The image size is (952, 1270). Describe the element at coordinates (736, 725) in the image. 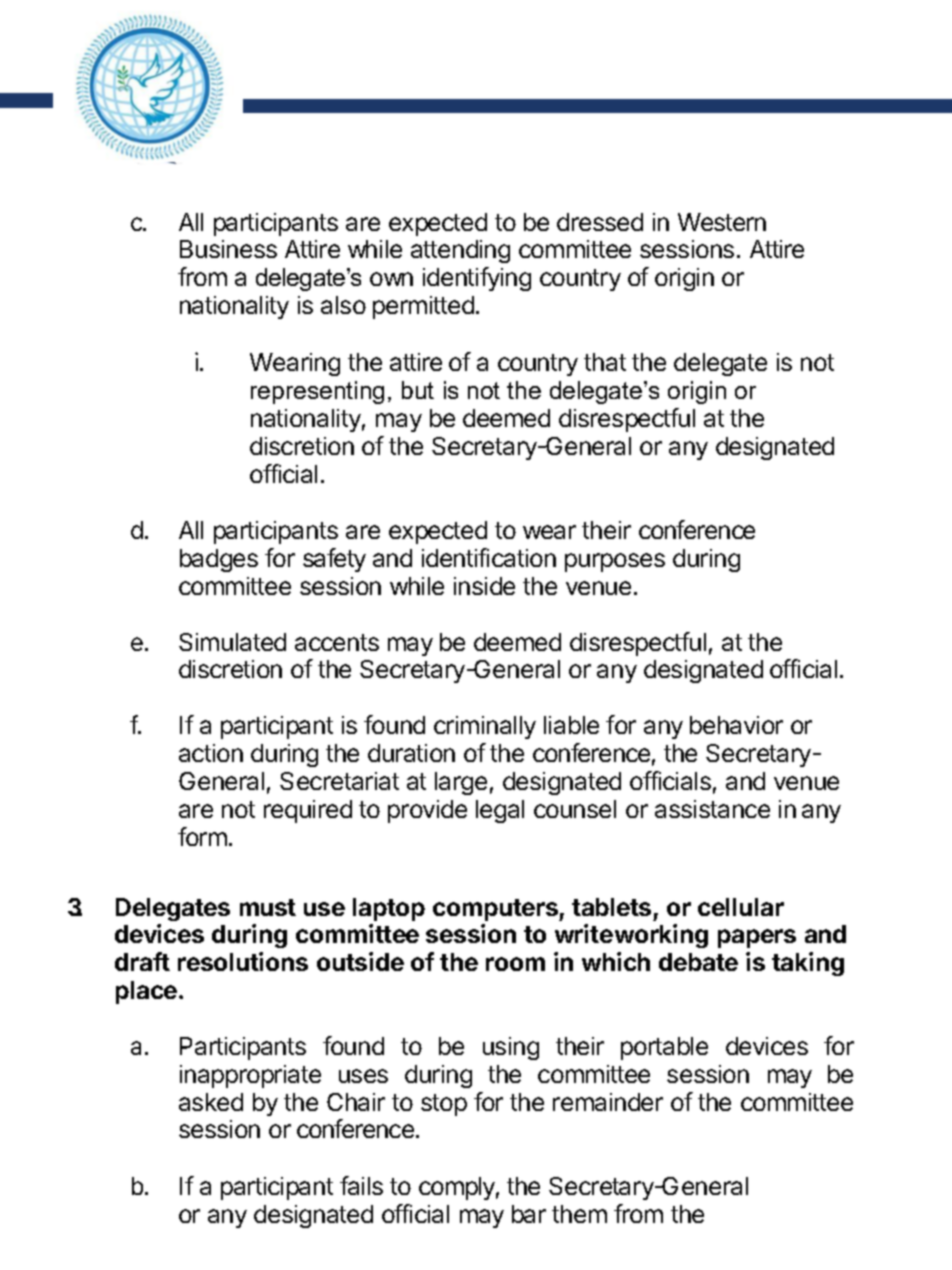

I see `behavior` at that location.
